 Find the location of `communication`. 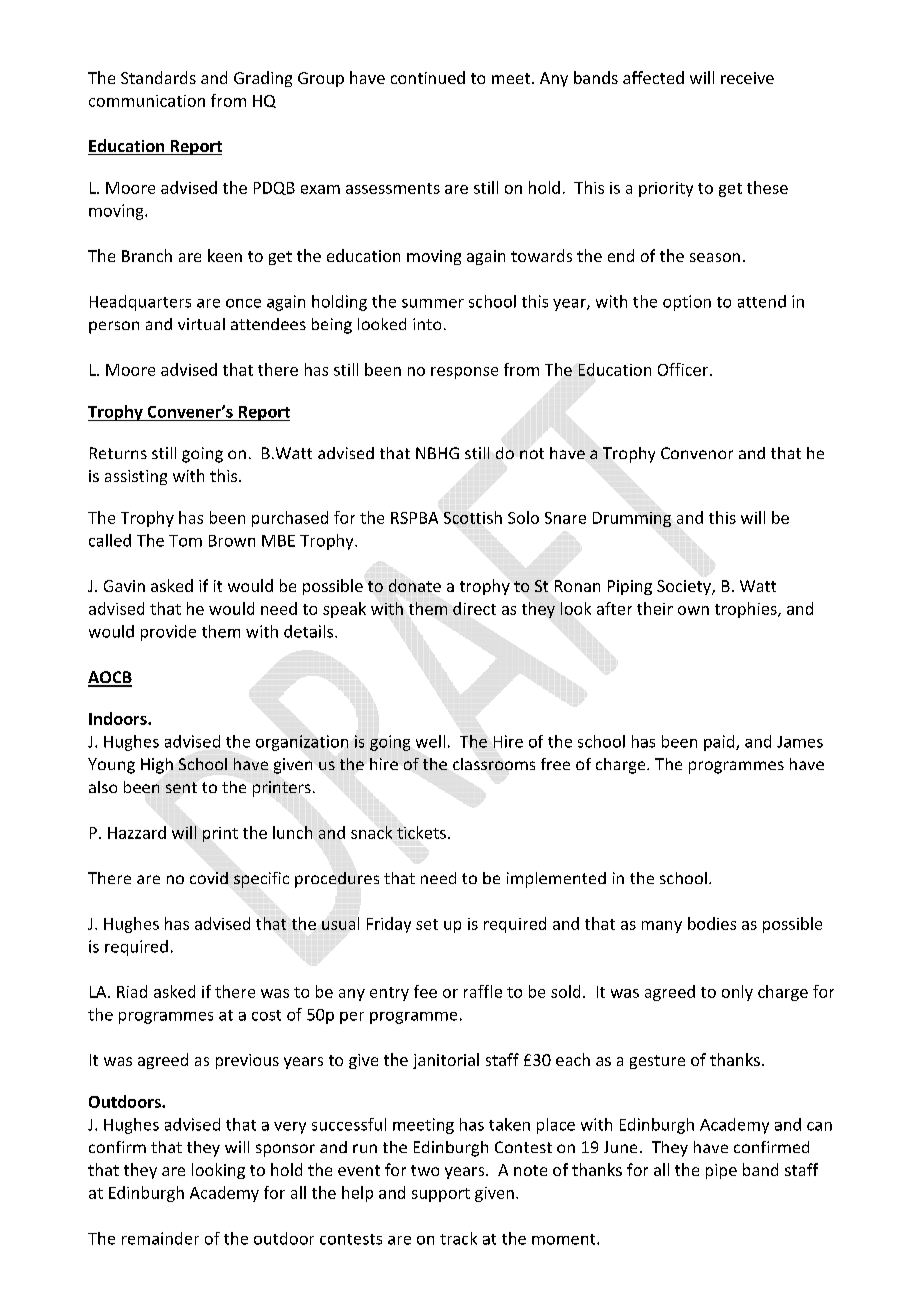

communication is located at coordinates (147, 101).
